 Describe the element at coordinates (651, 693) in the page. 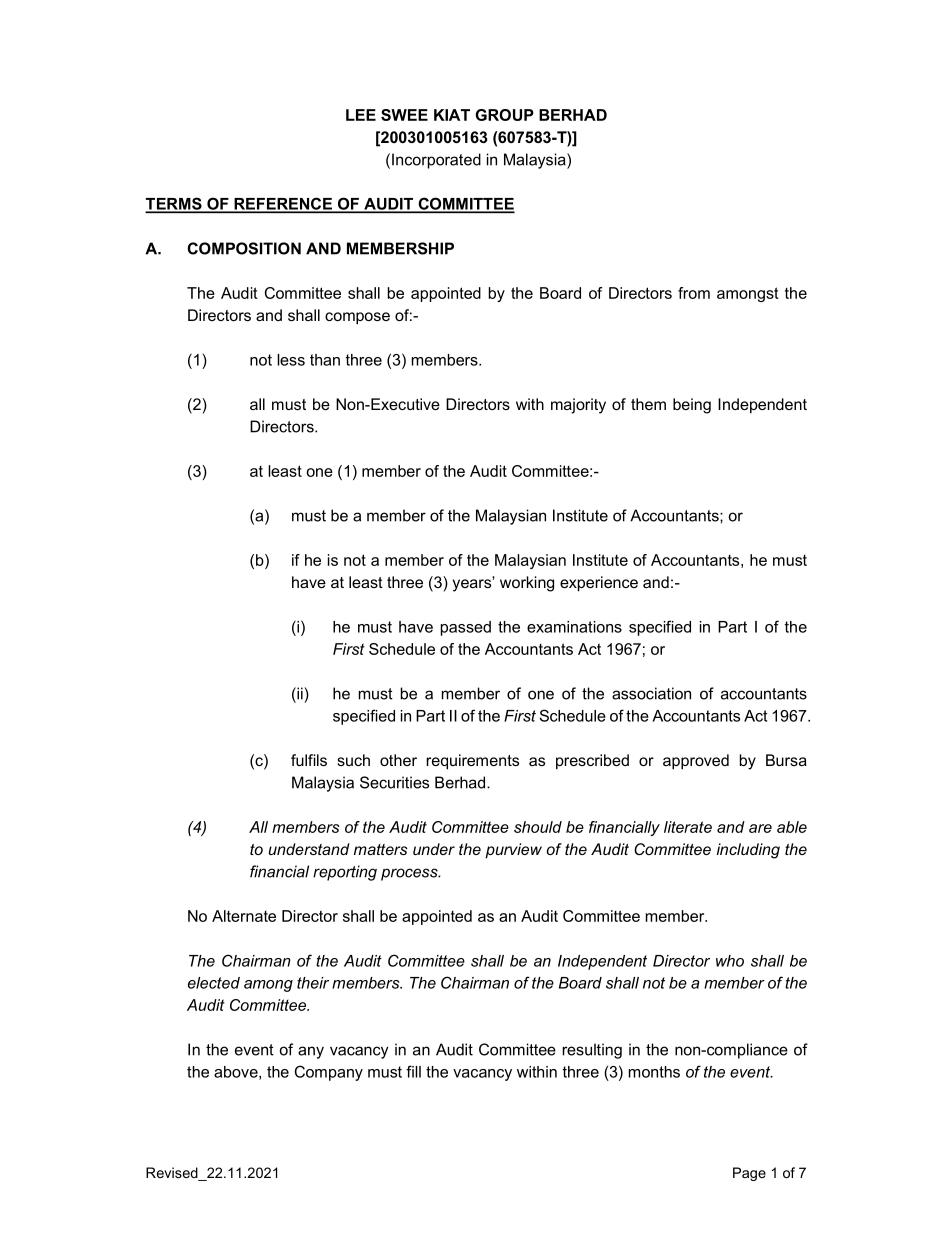

I see `association` at that location.
